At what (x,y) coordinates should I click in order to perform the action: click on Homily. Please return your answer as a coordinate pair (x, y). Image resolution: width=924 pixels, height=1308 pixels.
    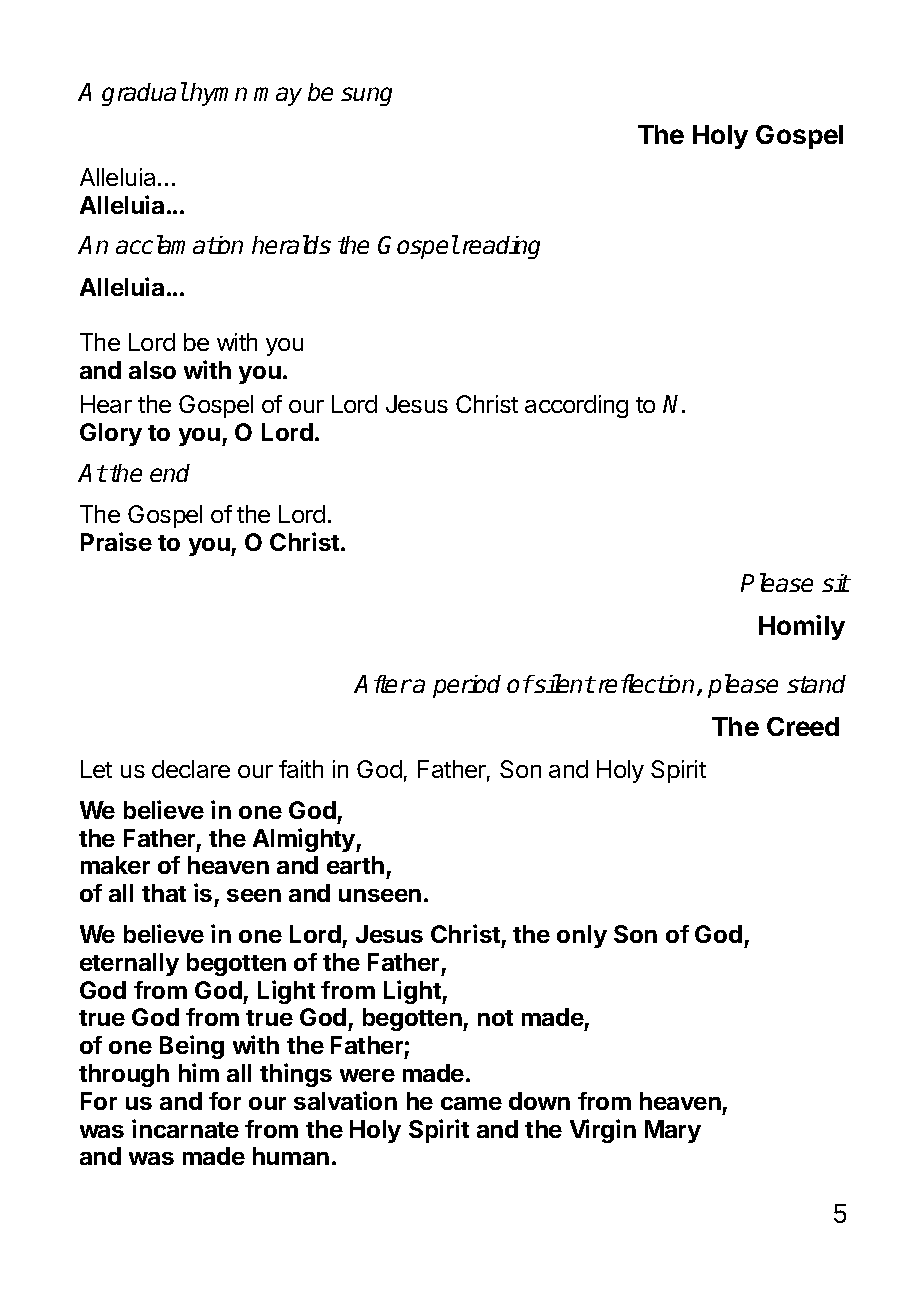
    Looking at the image, I should click on (802, 627).
